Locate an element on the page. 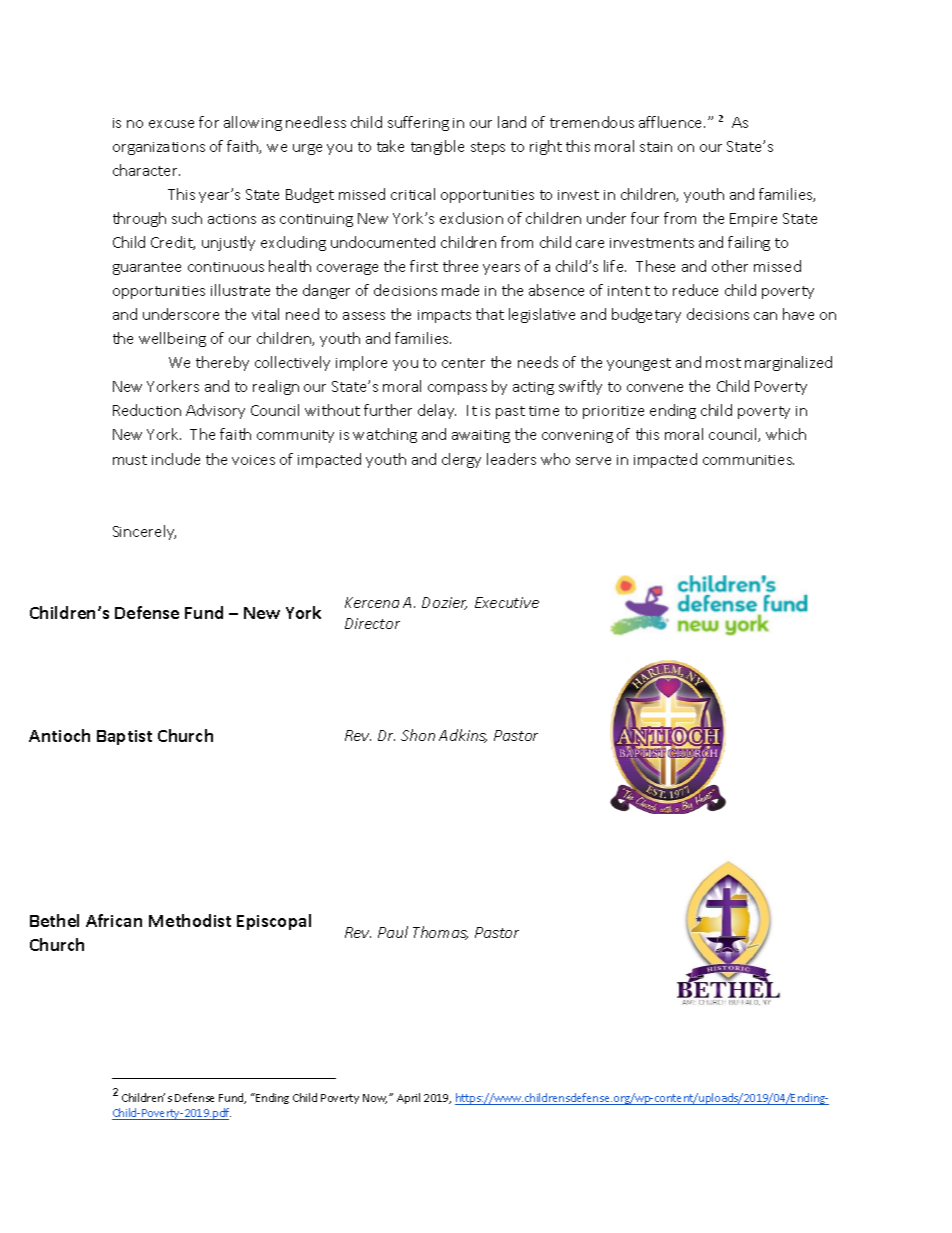 The height and width of the document is (1233, 952). Adkins is located at coordinates (463, 736).
